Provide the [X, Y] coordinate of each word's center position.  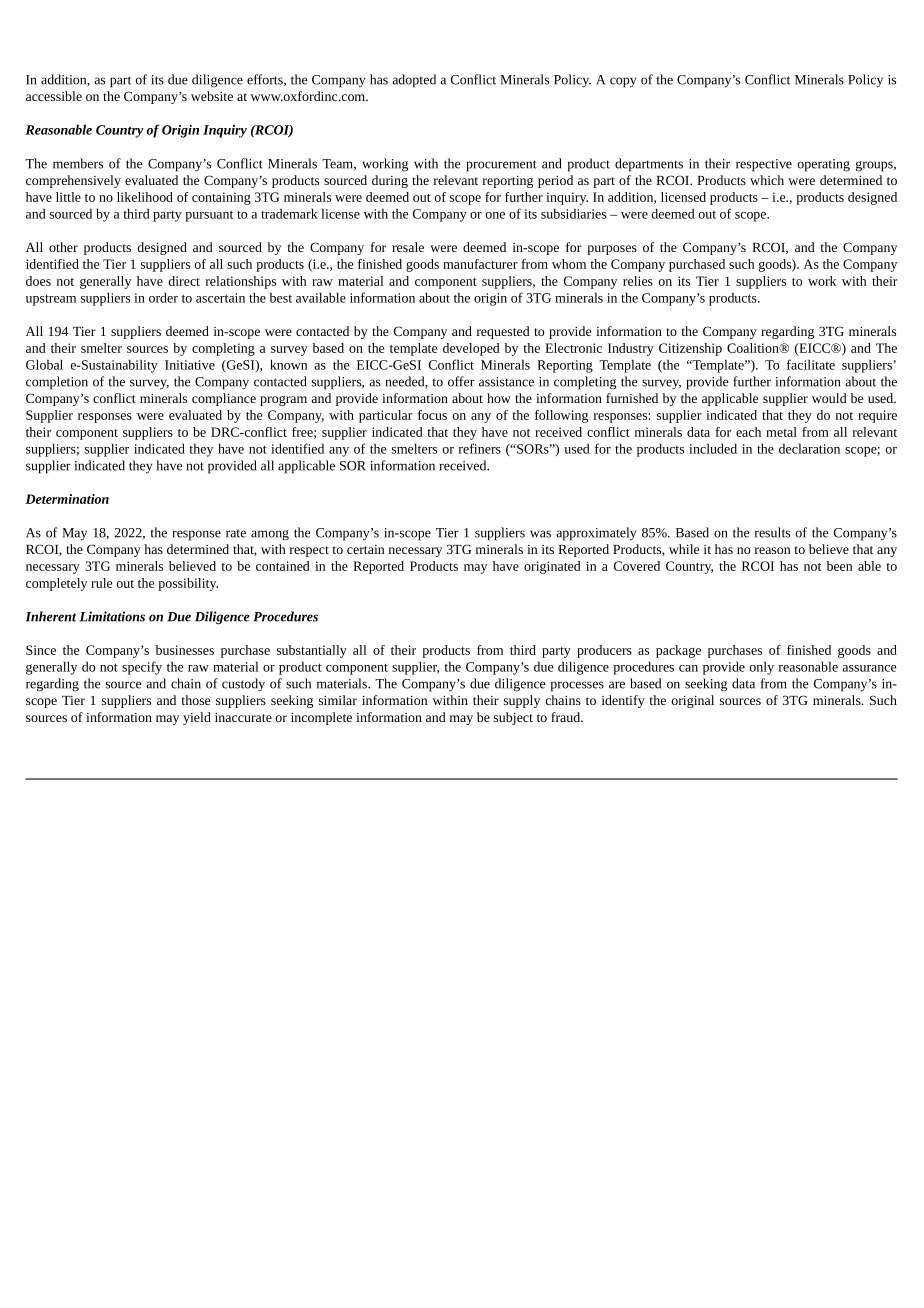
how [499, 398]
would [829, 398]
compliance [224, 399]
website [212, 96]
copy [623, 82]
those [196, 700]
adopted [414, 81]
